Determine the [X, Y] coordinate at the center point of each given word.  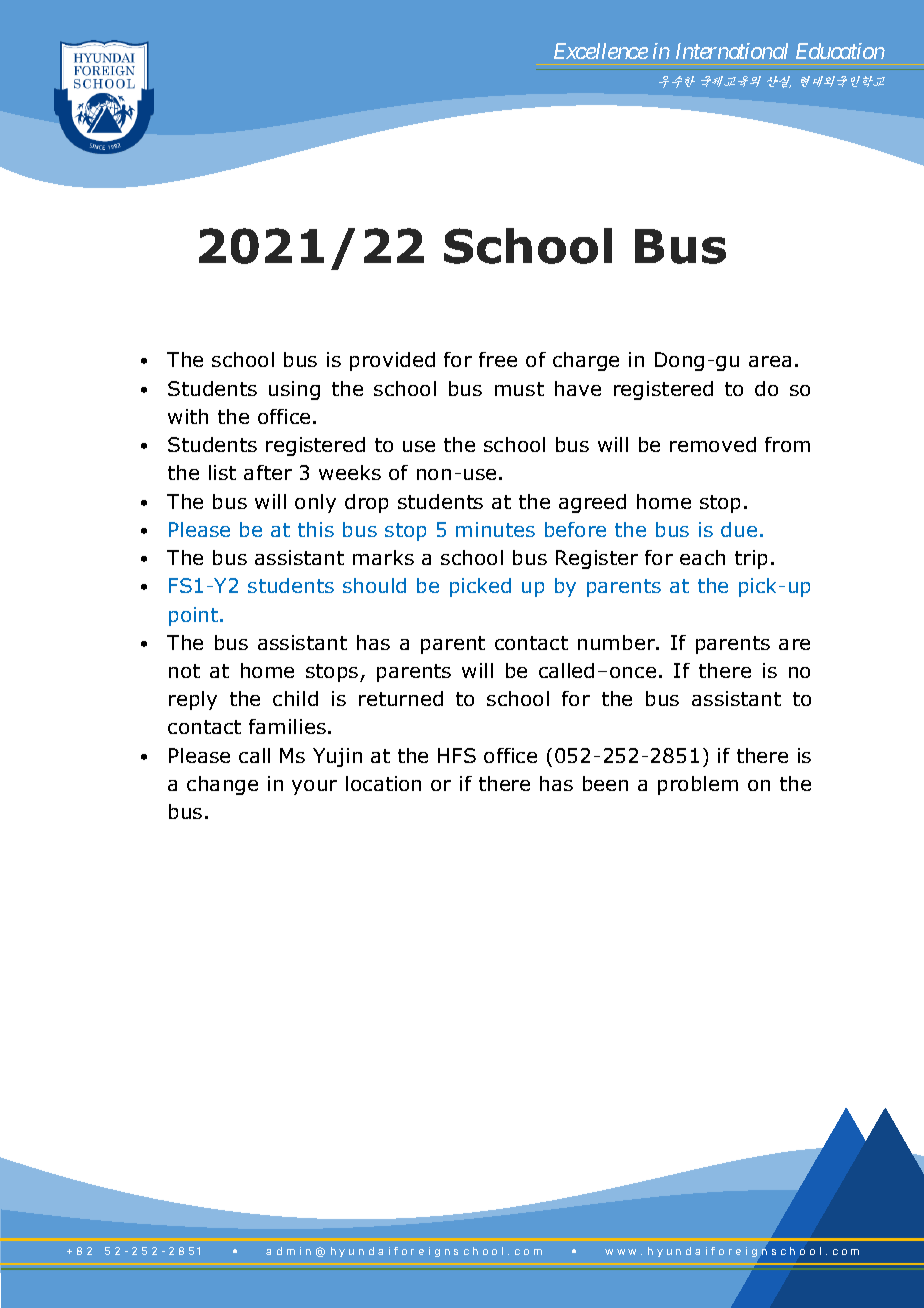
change [222, 785]
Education [840, 51]
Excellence [601, 51]
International [732, 51]
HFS [457, 755]
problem [698, 785]
